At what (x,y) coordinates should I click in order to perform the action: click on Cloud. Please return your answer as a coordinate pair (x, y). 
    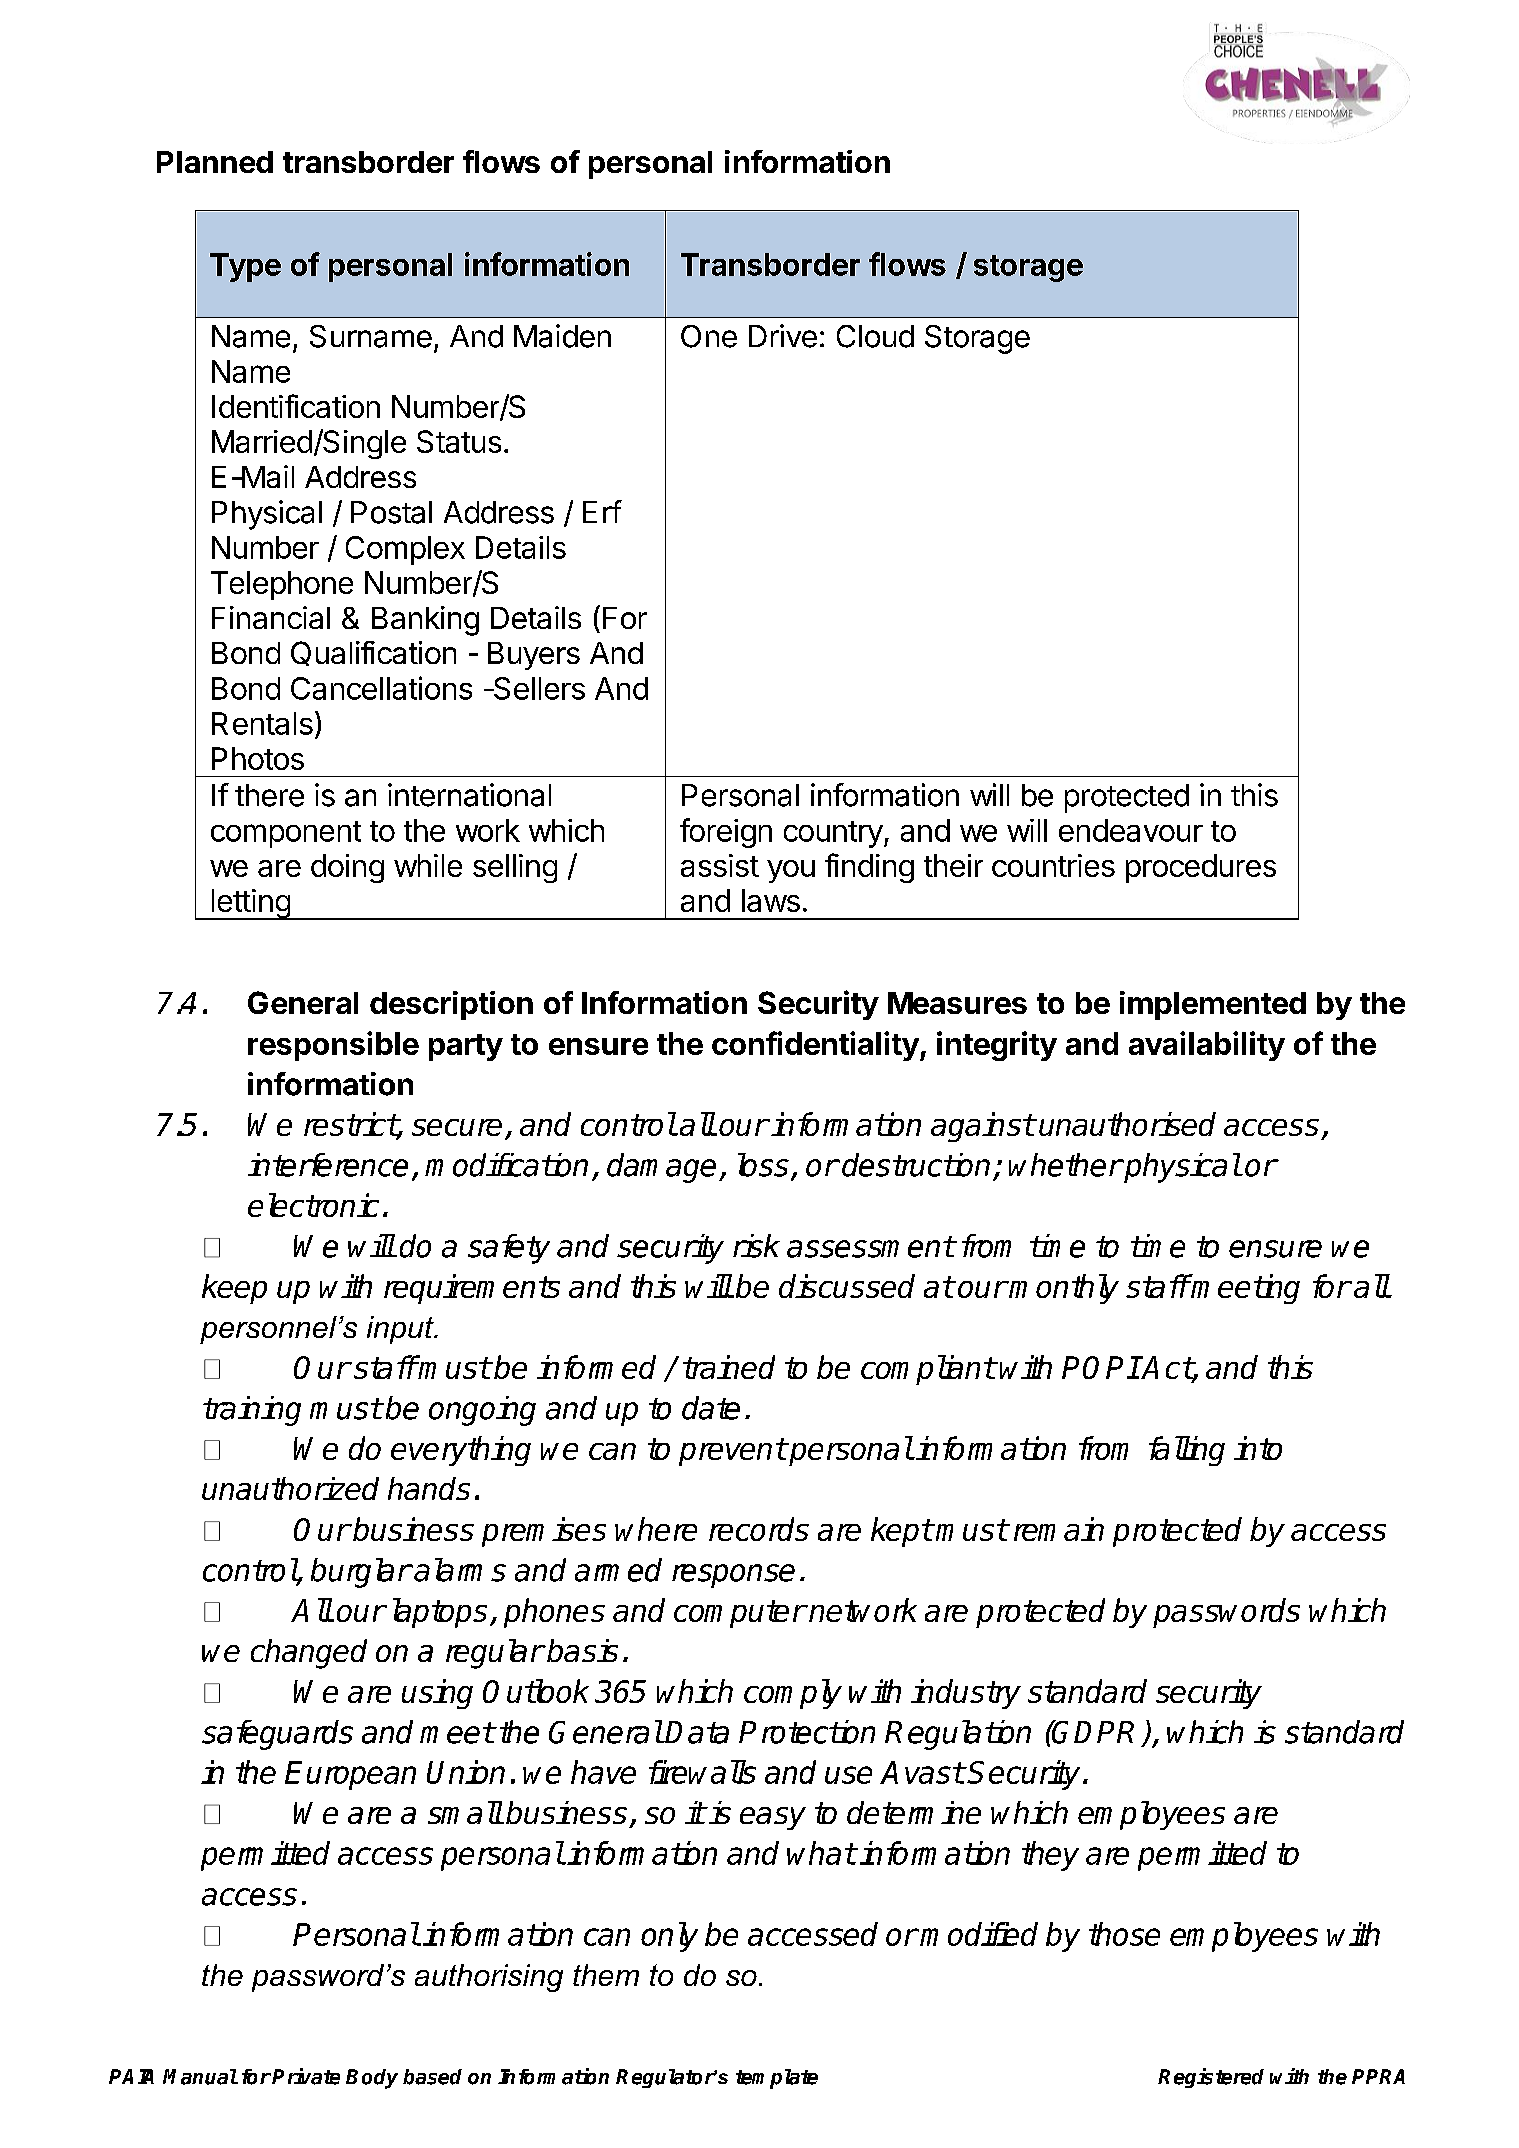
    Looking at the image, I should click on (875, 336).
